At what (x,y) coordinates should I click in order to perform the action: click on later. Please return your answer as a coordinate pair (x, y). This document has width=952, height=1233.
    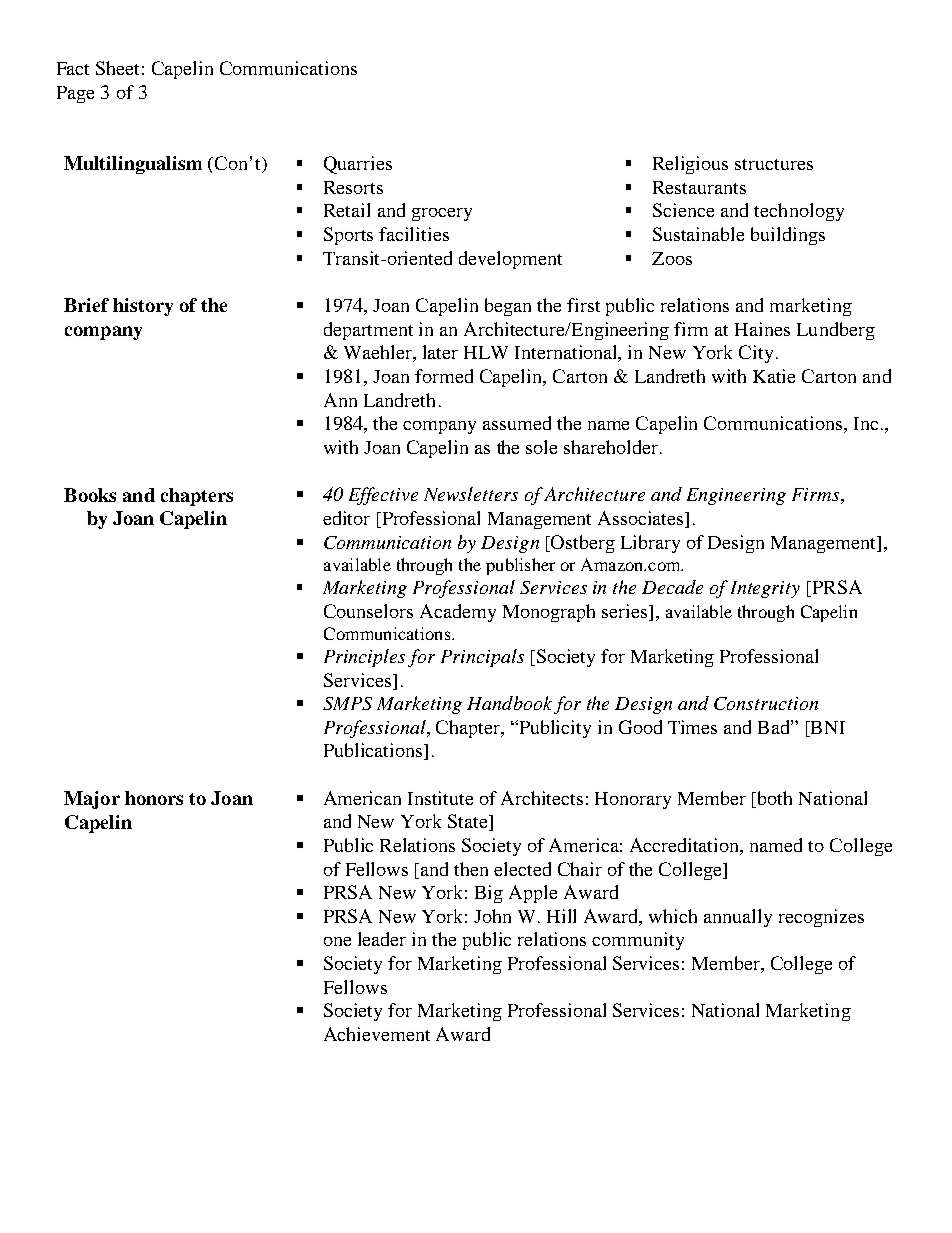
    Looking at the image, I should click on (440, 352).
